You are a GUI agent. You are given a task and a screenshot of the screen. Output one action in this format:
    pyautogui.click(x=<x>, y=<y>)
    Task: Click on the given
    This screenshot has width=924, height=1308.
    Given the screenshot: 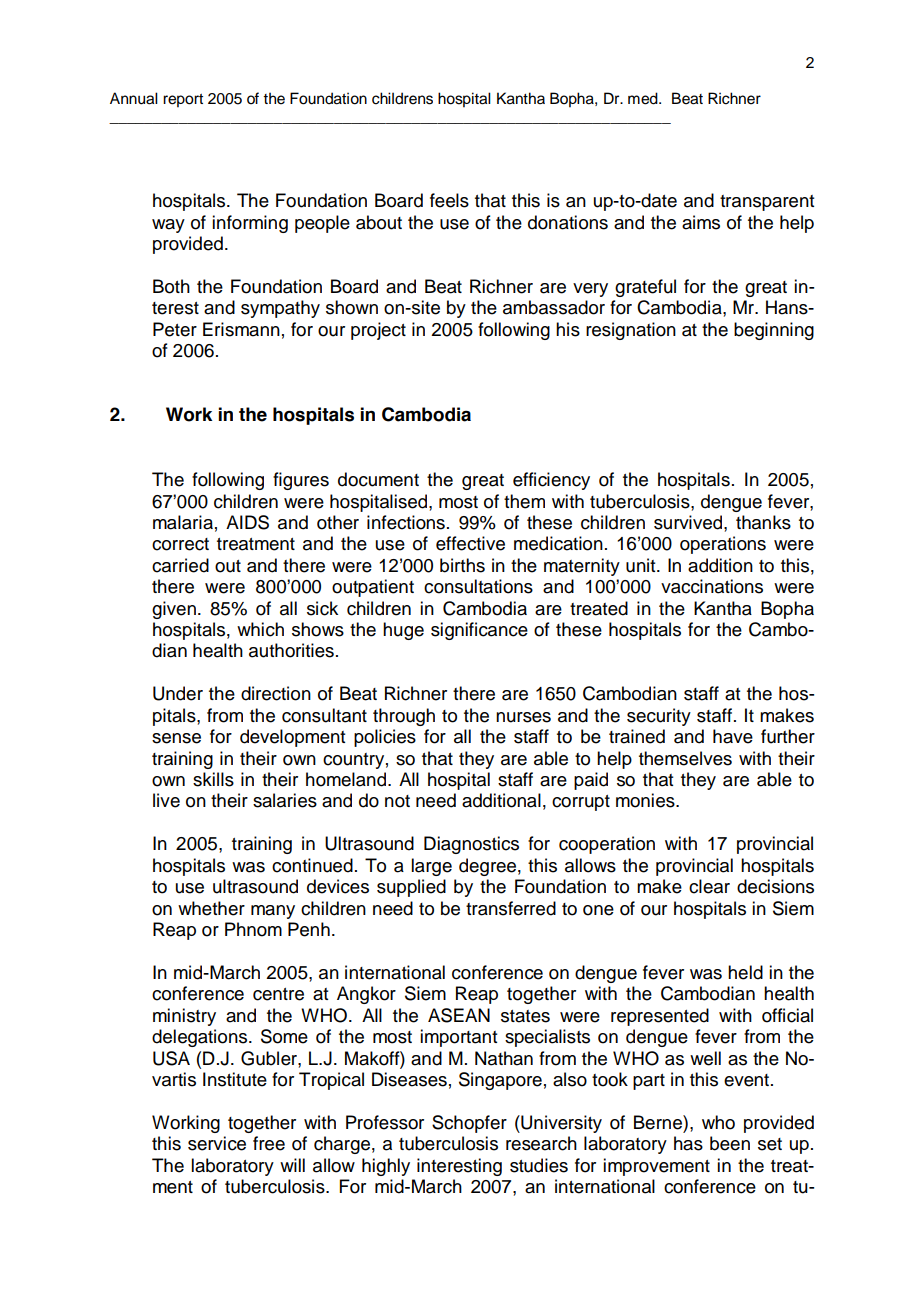 What is the action you would take?
    pyautogui.click(x=174, y=610)
